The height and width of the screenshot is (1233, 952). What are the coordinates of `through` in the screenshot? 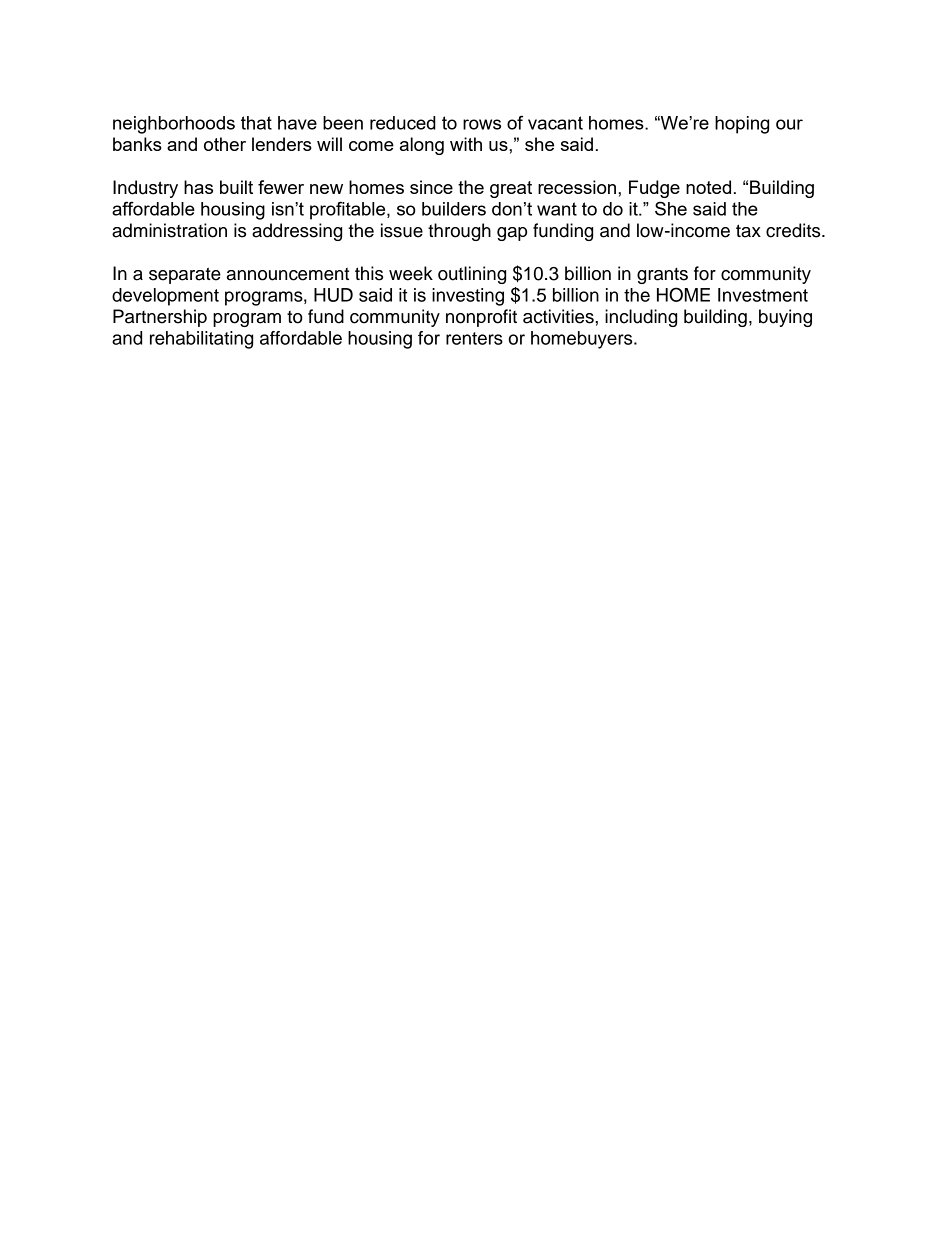 It's located at (459, 232).
